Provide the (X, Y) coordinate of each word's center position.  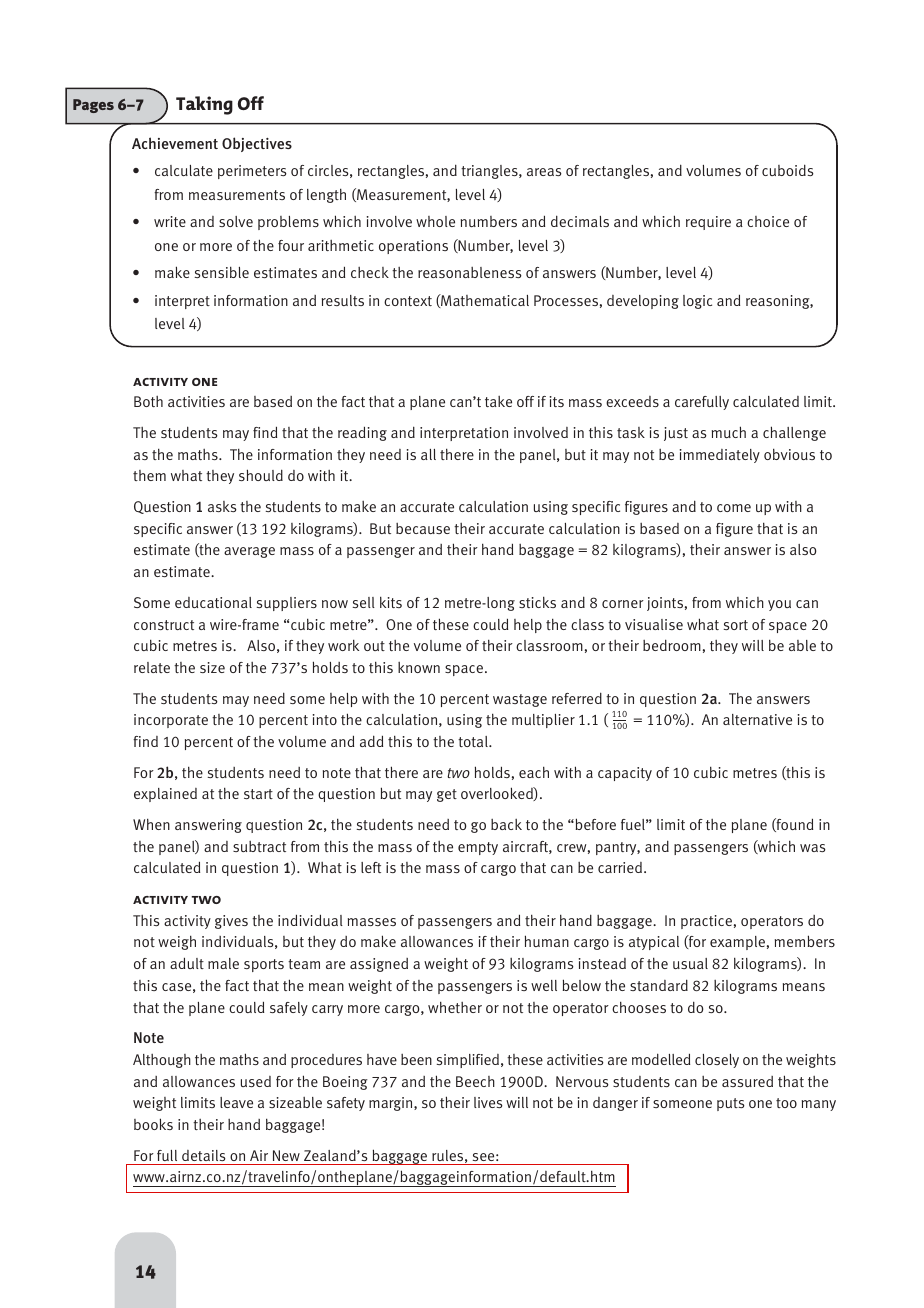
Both (148, 401)
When (151, 824)
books (153, 1124)
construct (164, 625)
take (498, 401)
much (729, 432)
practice (706, 922)
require (708, 223)
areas (544, 172)
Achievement (175, 143)
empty (478, 848)
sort (736, 625)
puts (731, 1104)
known (419, 667)
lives (488, 1102)
